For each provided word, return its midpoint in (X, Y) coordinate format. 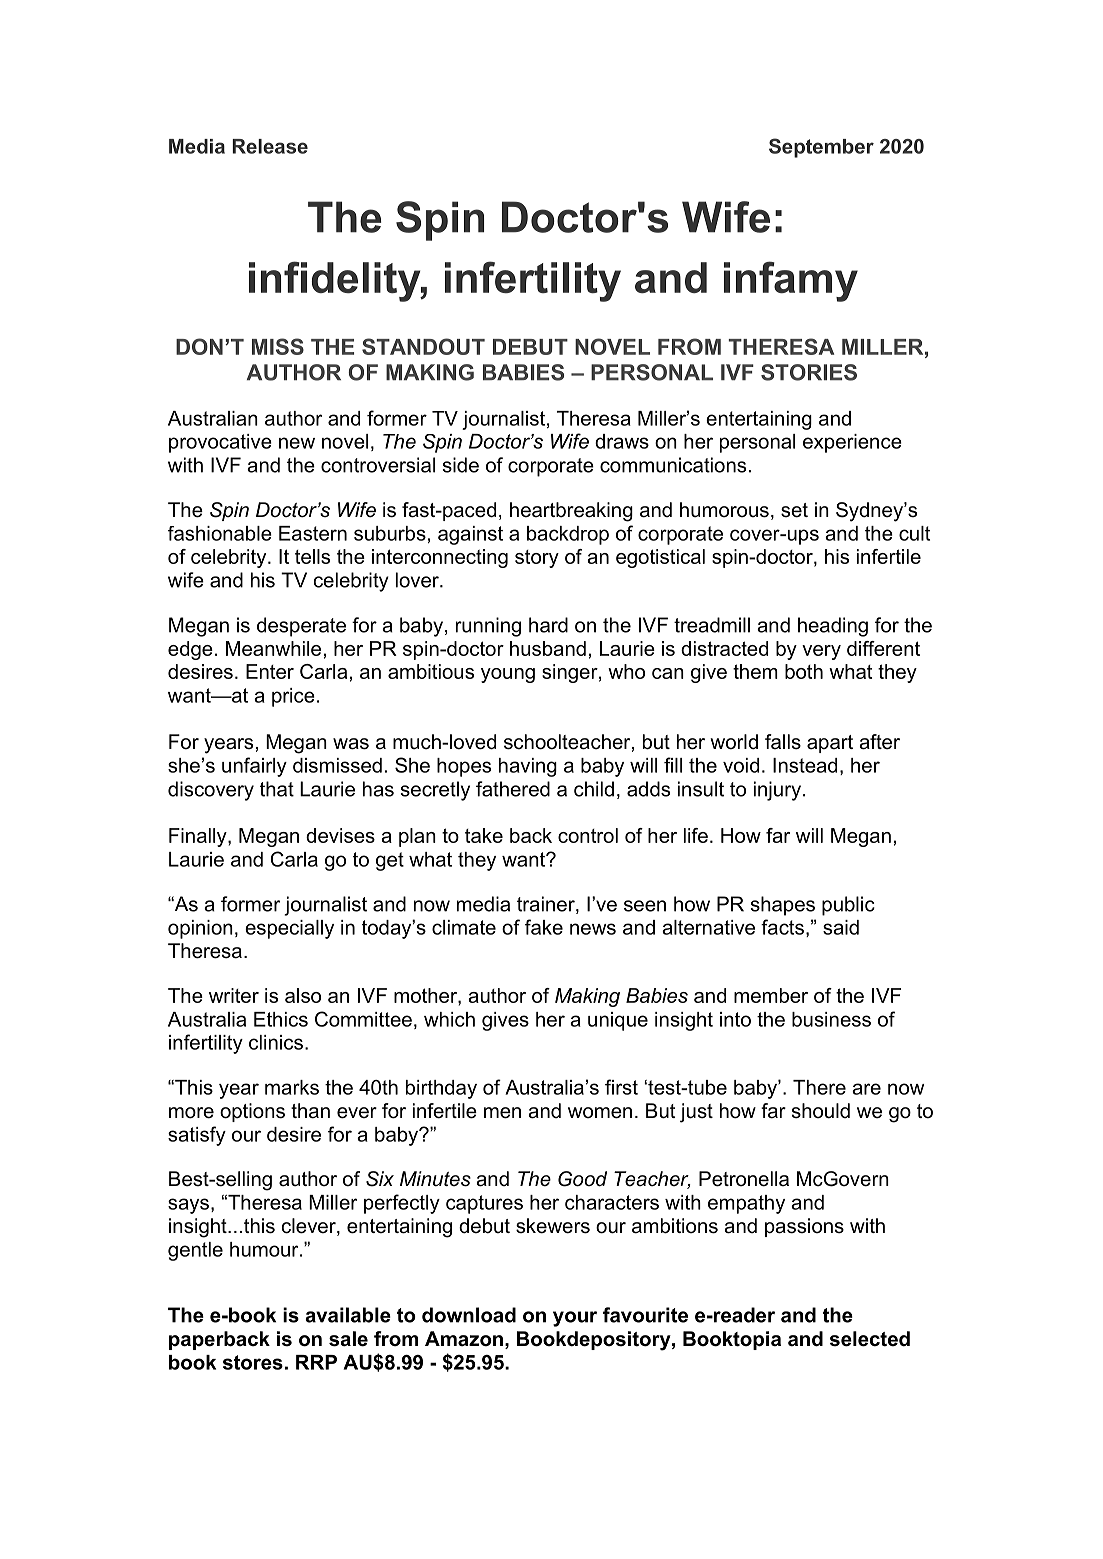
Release (270, 146)
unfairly (254, 767)
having (528, 767)
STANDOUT (423, 346)
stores (253, 1362)
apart (830, 744)
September (821, 148)
